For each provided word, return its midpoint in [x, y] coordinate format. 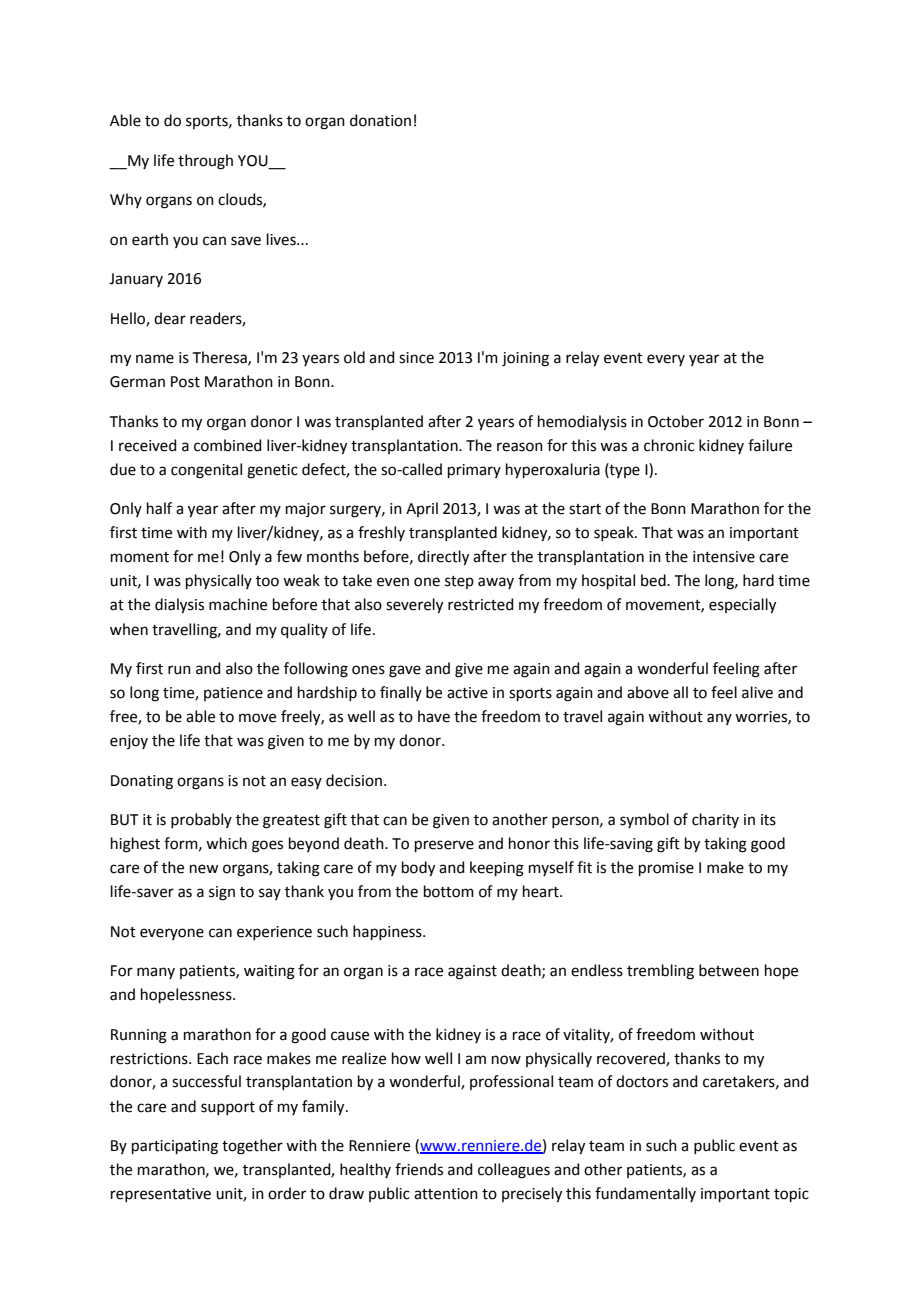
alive [757, 692]
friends [419, 1169]
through [205, 162]
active [467, 693]
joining [525, 359]
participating [175, 1147]
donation [380, 120]
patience [233, 694]
